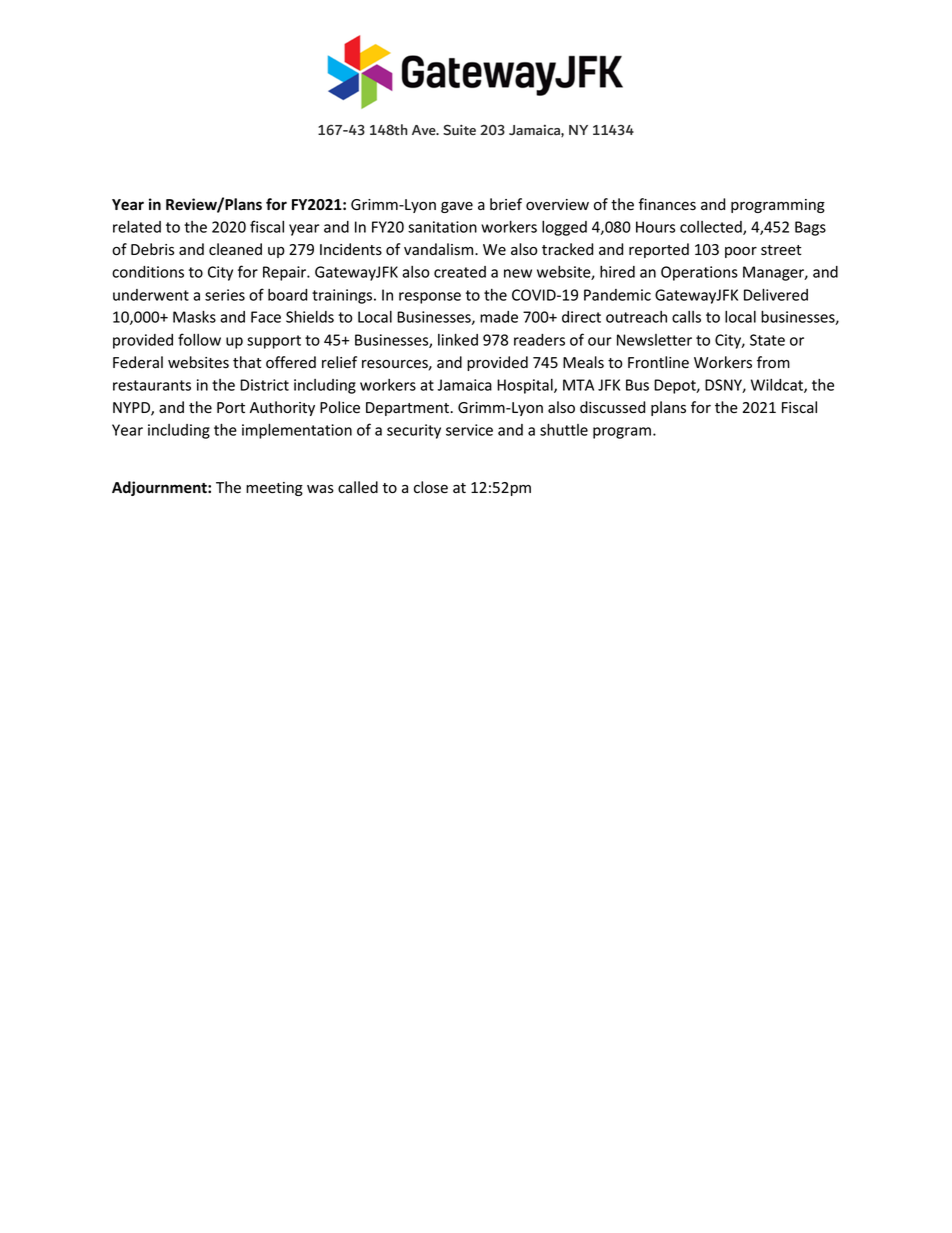 The width and height of the document is (952, 1233). I want to click on finances, so click(667, 204).
